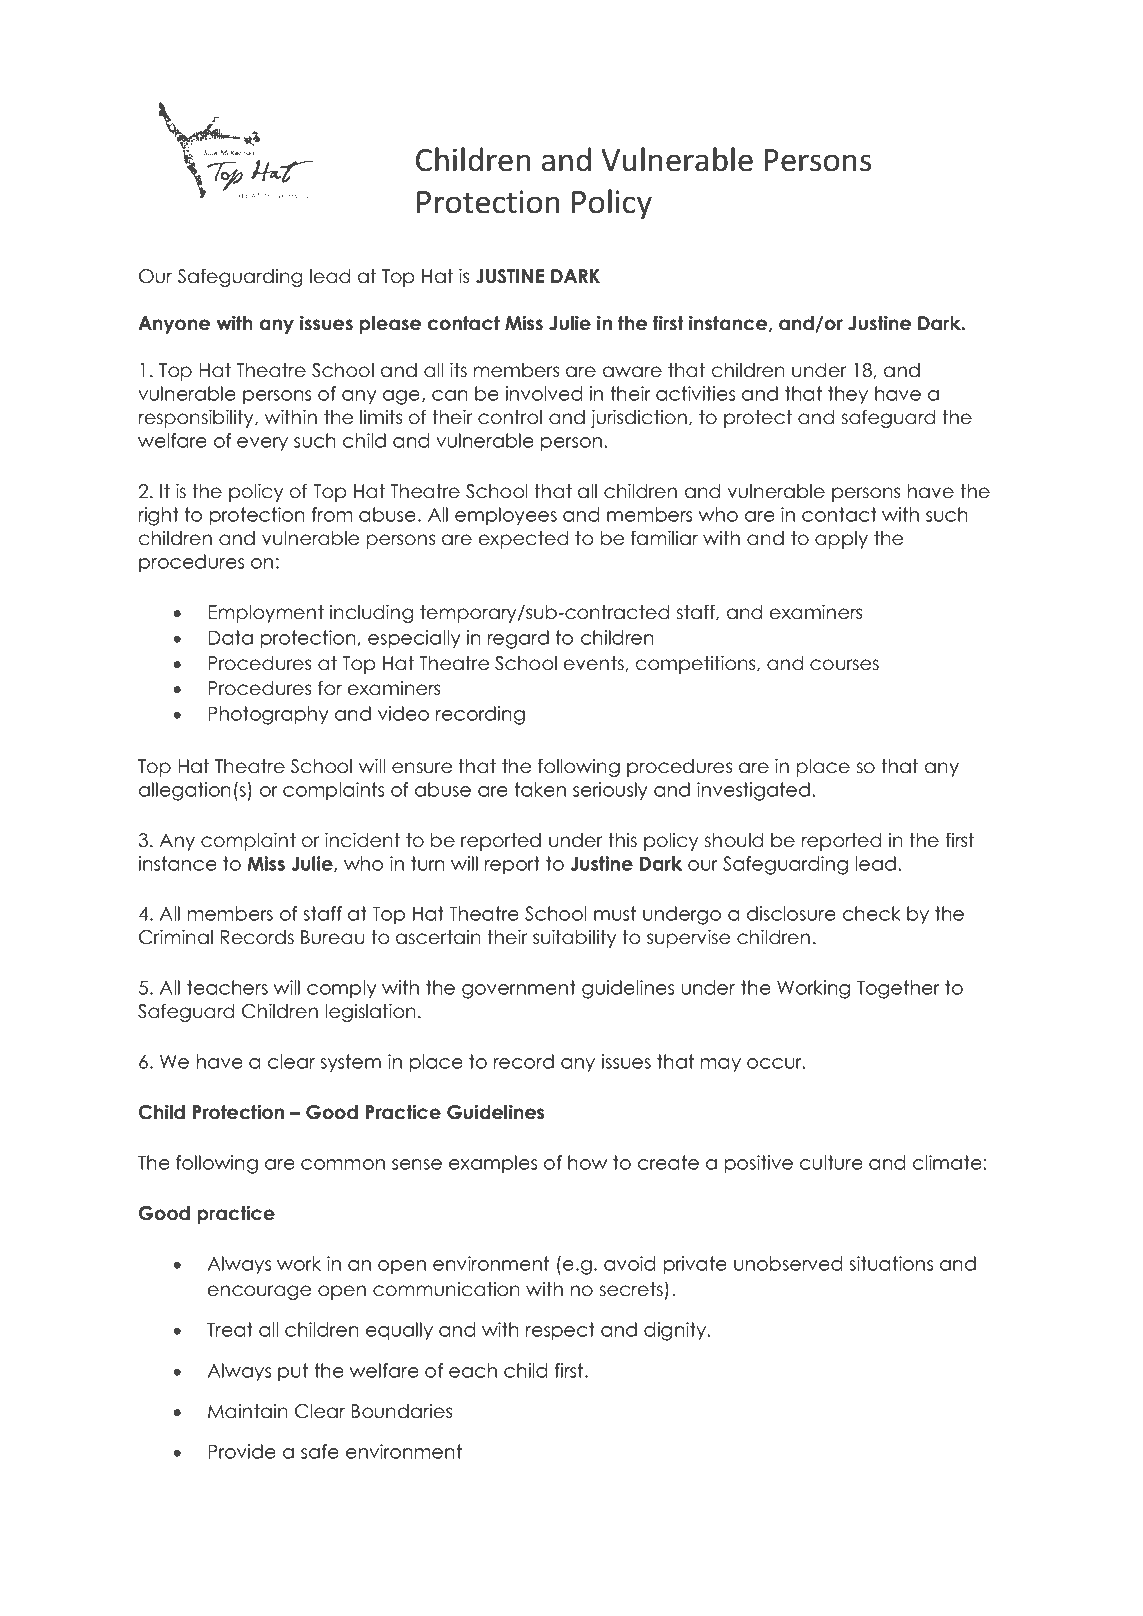 The width and height of the screenshot is (1143, 1616). I want to click on system, so click(350, 1063).
